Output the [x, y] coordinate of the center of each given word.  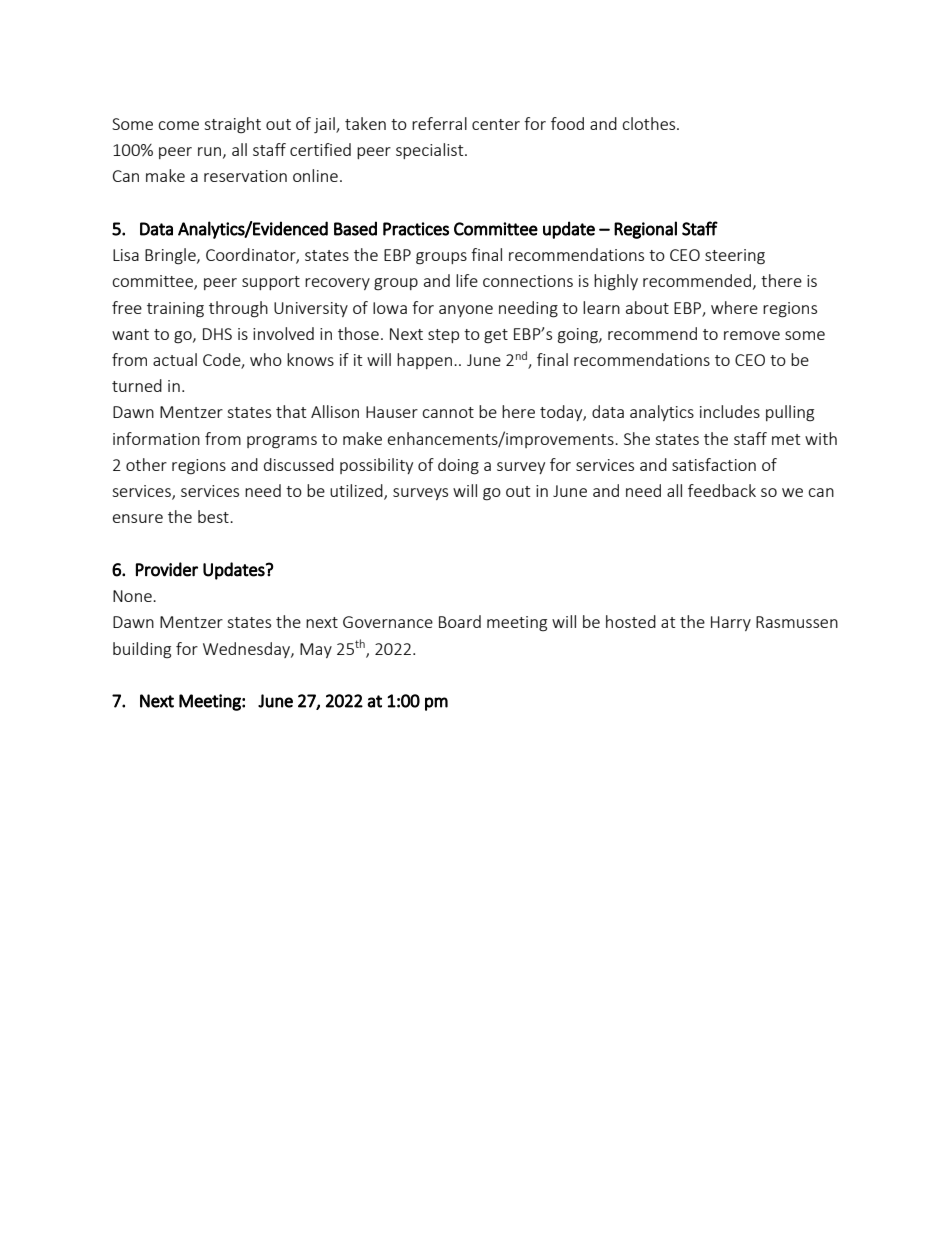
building [142, 650]
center [496, 124]
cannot [448, 412]
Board [460, 621]
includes [730, 411]
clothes [650, 123]
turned [137, 385]
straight [232, 125]
